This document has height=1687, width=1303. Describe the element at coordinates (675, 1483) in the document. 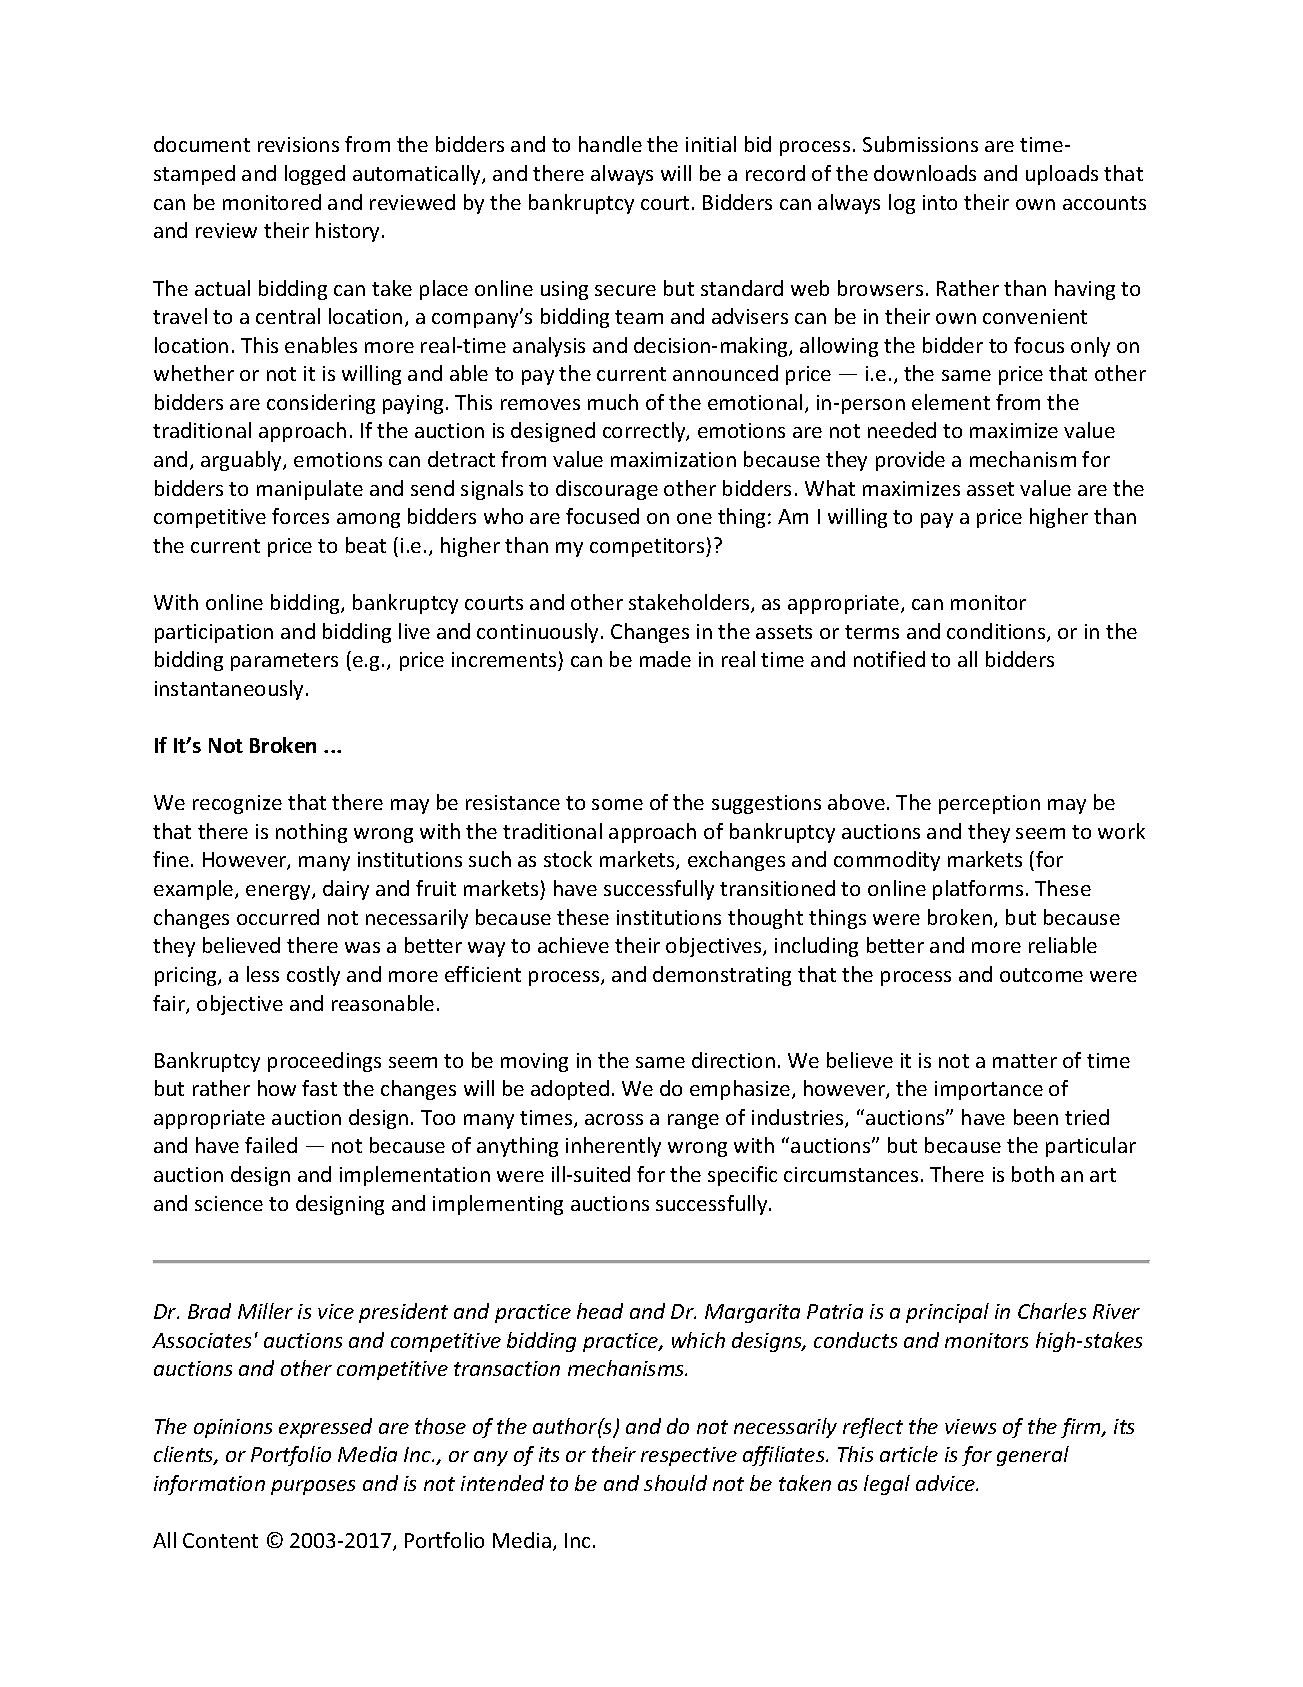

I see `should` at that location.
